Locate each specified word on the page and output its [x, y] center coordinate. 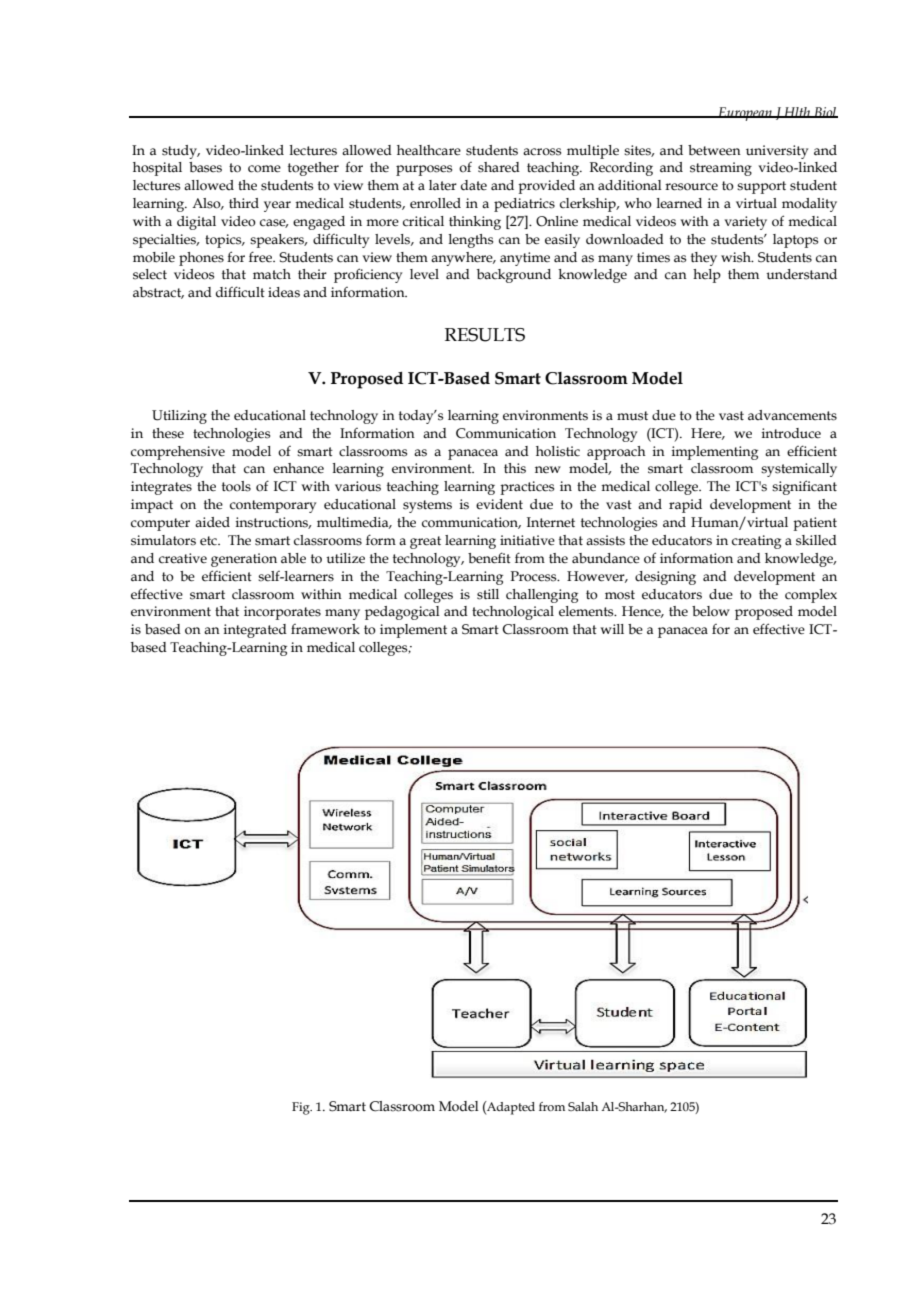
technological [513, 613]
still [488, 594]
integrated [255, 631]
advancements [792, 415]
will [612, 629]
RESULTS [485, 335]
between [714, 150]
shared [499, 167]
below [711, 611]
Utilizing [179, 417]
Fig [302, 1108]
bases [205, 167]
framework [325, 629]
